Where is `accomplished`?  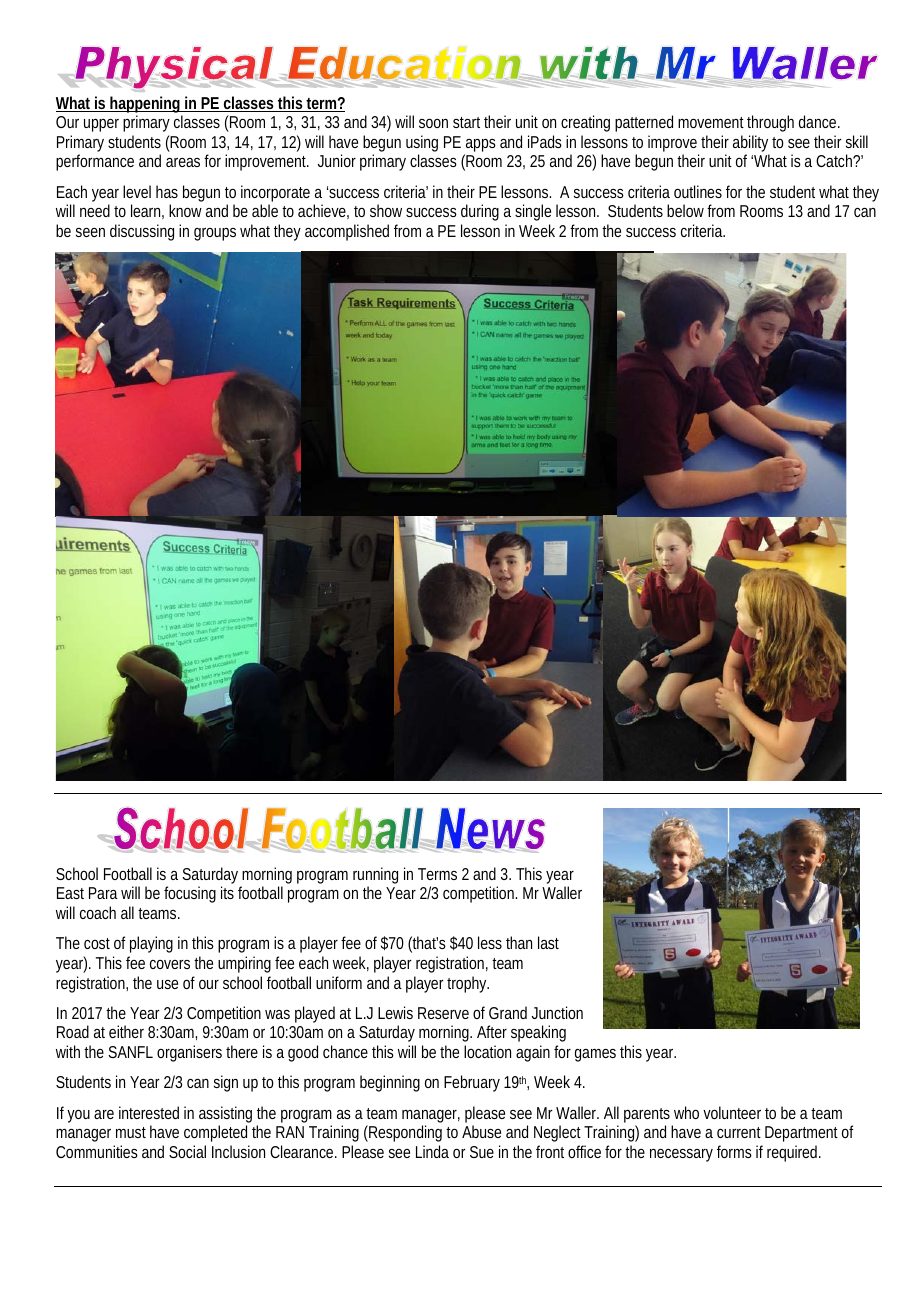
accomplished is located at coordinates (347, 232).
